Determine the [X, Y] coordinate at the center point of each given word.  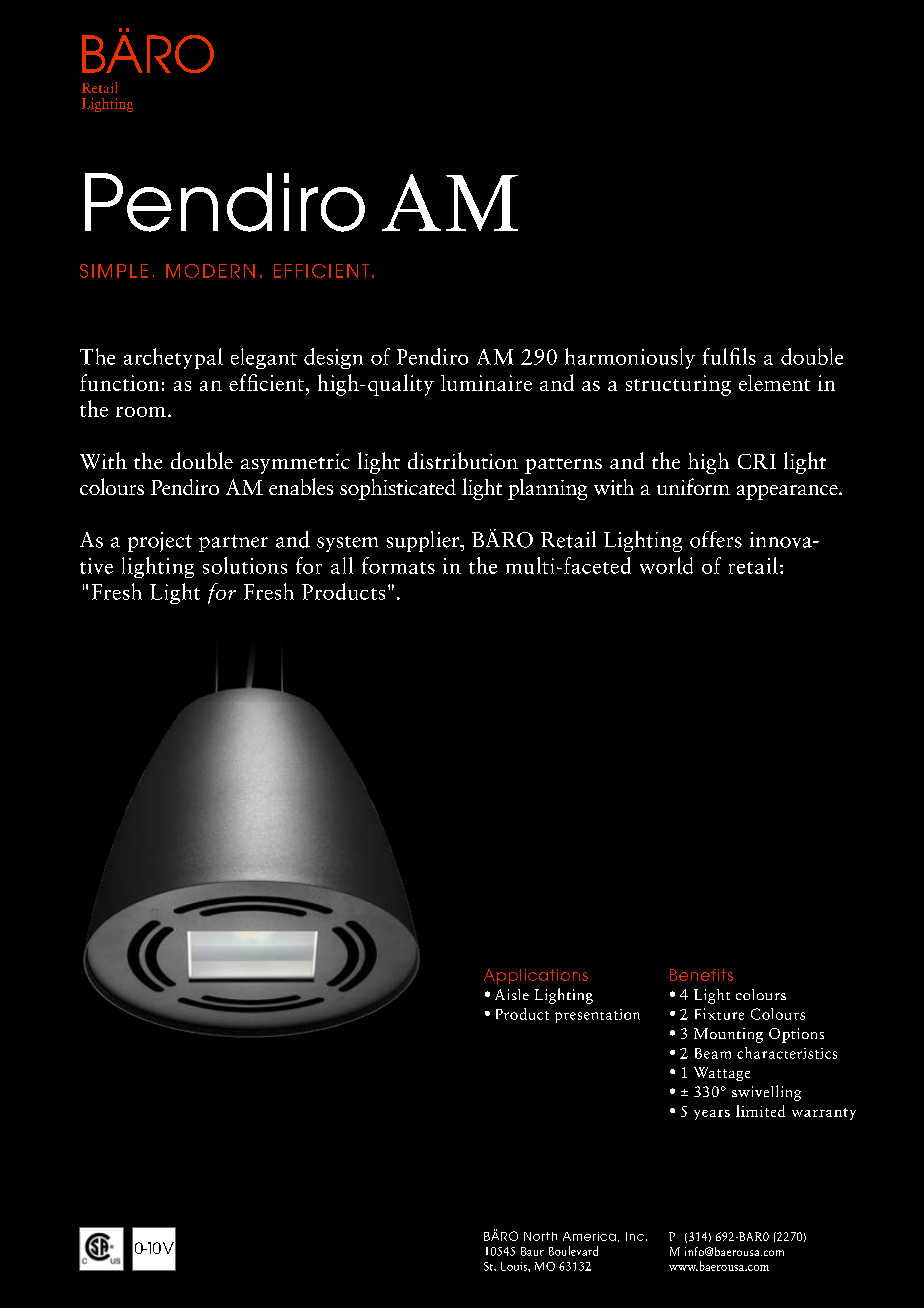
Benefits [701, 975]
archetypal [173, 358]
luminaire [486, 383]
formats [398, 565]
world [666, 565]
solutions [245, 565]
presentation [597, 1016]
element [774, 383]
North [540, 1236]
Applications [536, 976]
